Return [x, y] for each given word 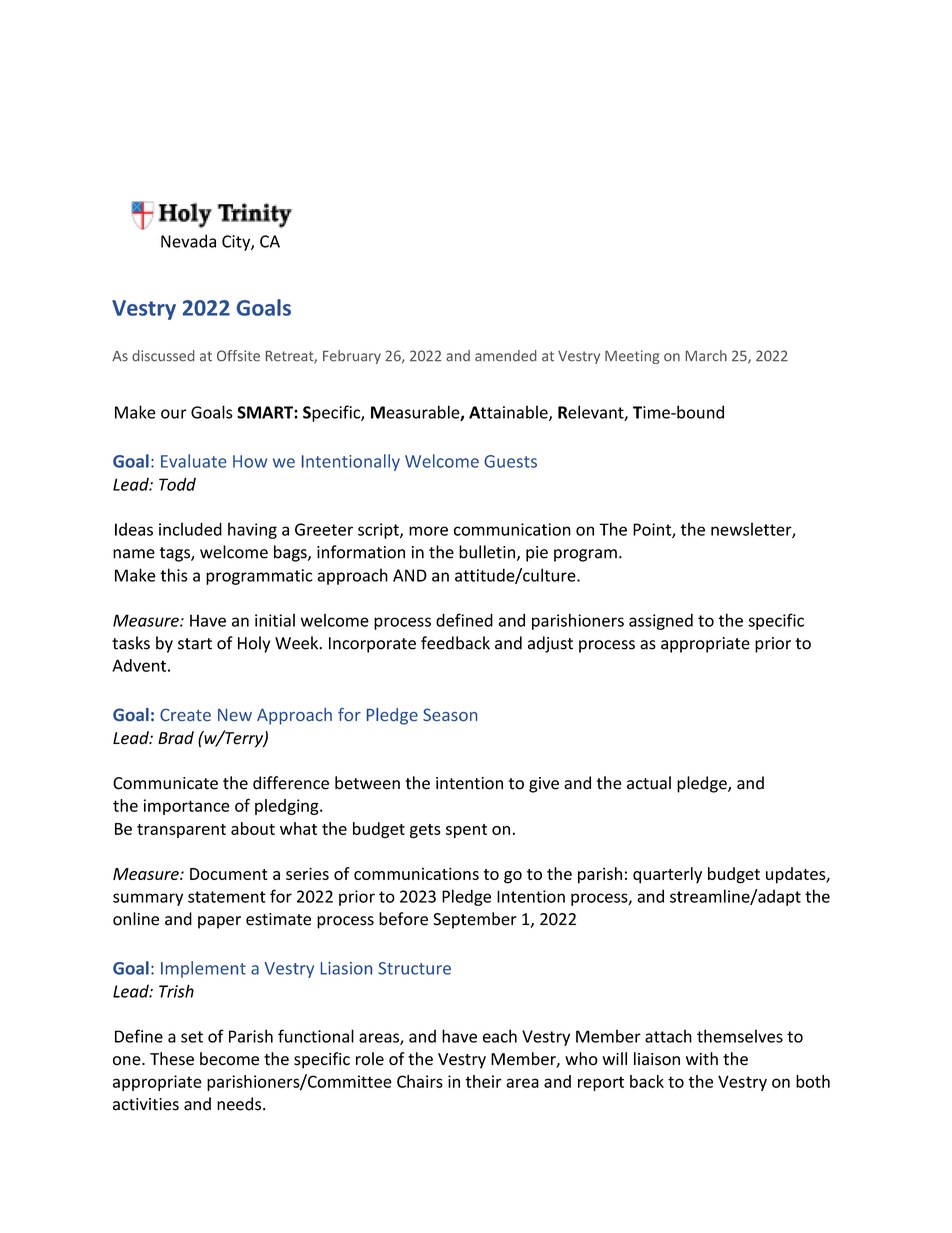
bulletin [487, 552]
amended [506, 356]
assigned [661, 621]
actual [649, 783]
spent [466, 831]
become [229, 1059]
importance [187, 807]
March [706, 356]
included [190, 529]
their [483, 1081]
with [702, 1058]
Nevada [188, 241]
